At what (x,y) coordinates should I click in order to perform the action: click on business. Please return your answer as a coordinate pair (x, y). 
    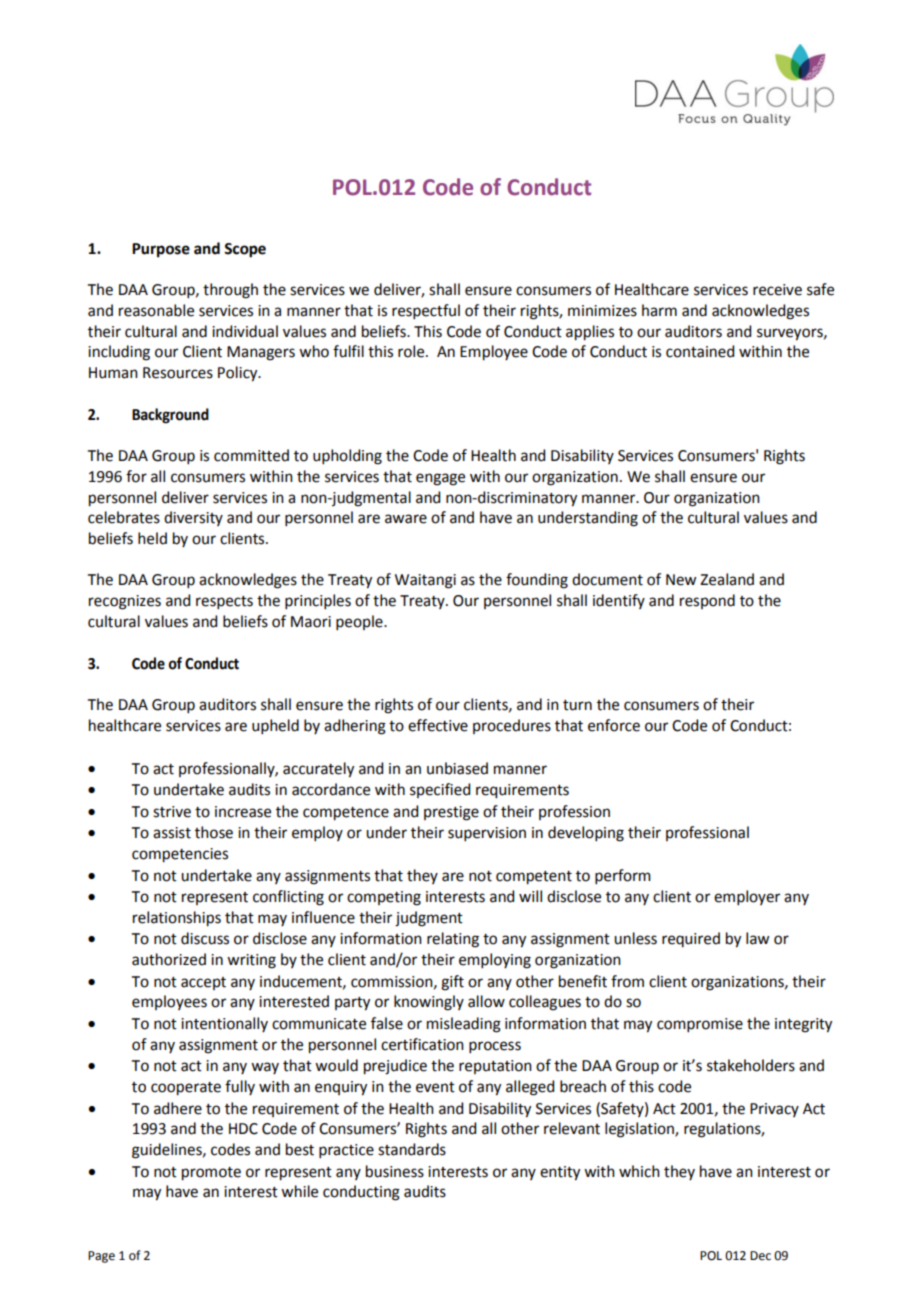
    Looking at the image, I should click on (395, 1171).
